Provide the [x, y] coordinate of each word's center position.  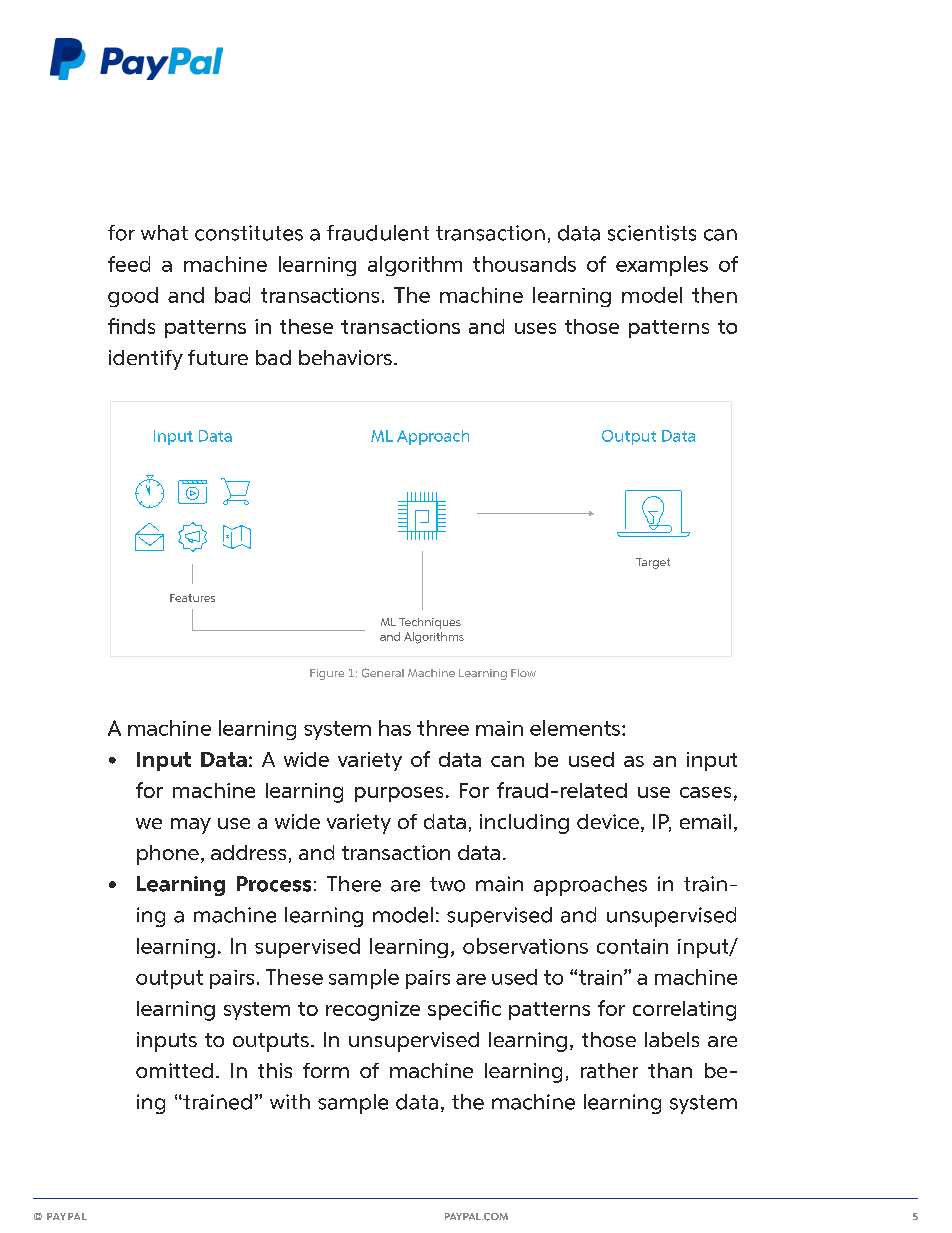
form [326, 1070]
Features [192, 598]
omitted [174, 1070]
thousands [524, 264]
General [383, 673]
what [164, 233]
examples [662, 266]
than [670, 1070]
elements [576, 728]
